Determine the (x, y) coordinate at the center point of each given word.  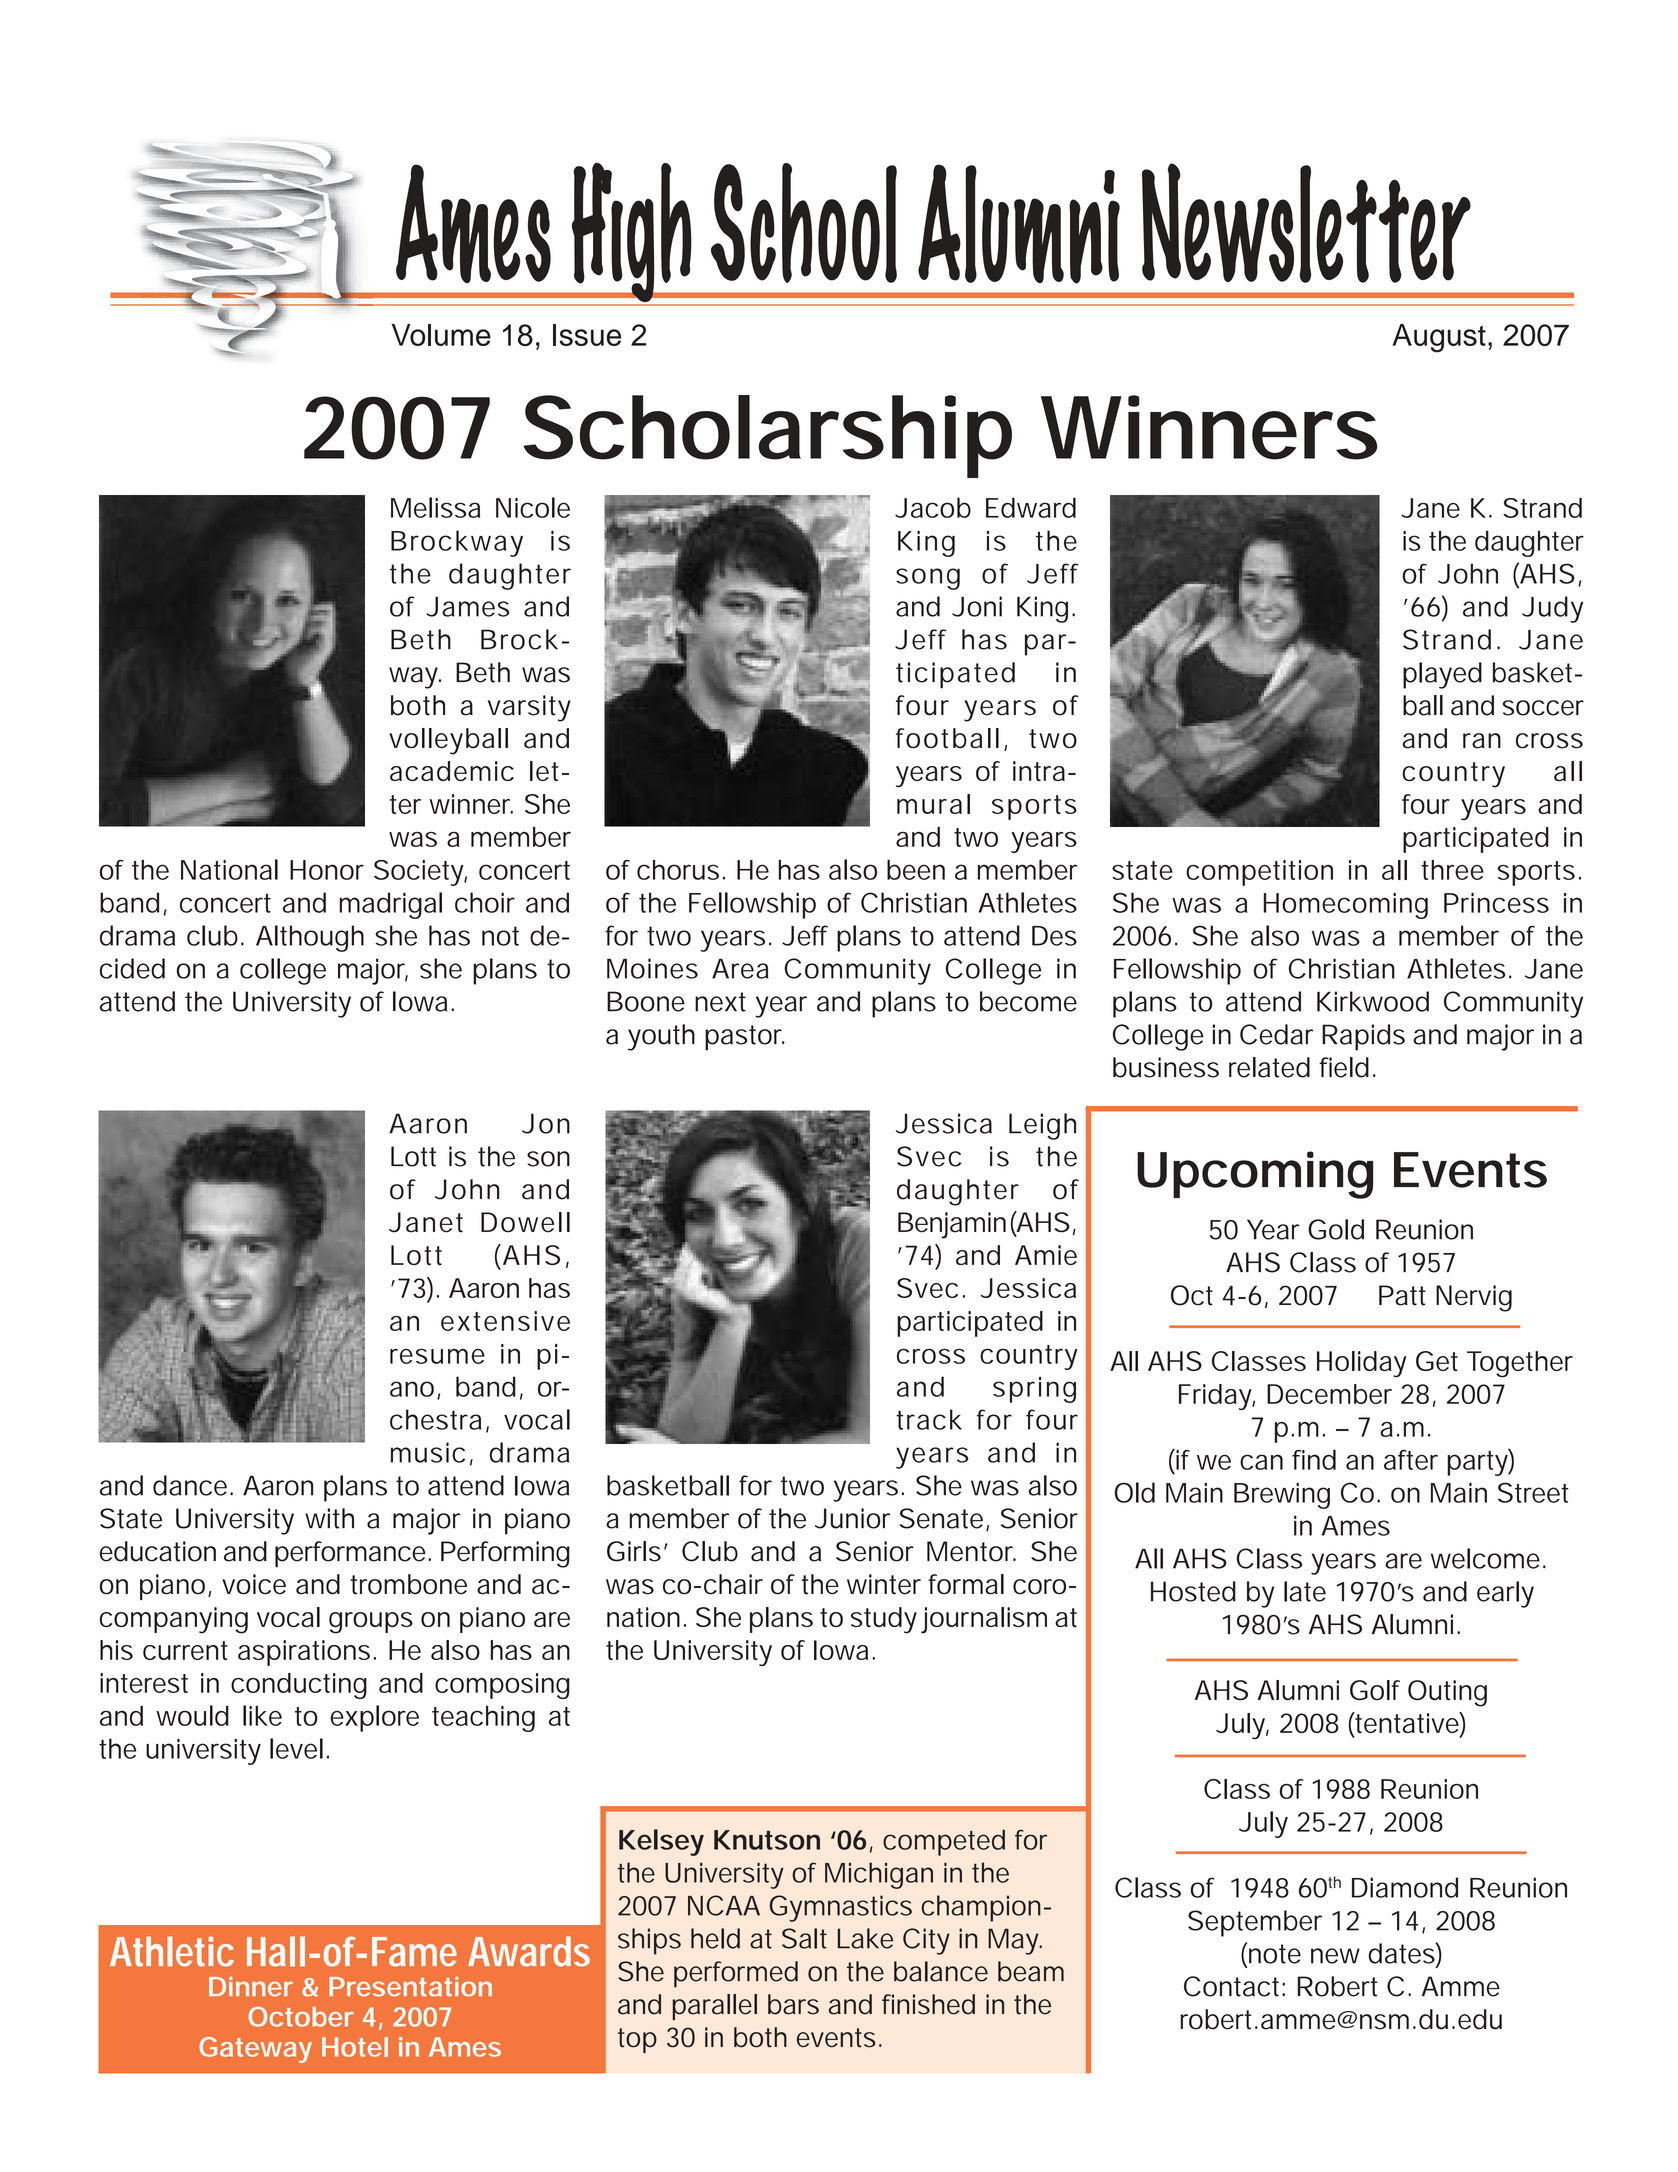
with (329, 1518)
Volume (441, 335)
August (1439, 338)
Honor (327, 870)
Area (740, 969)
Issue (587, 335)
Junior (852, 1518)
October (301, 2017)
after (1411, 1460)
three (1452, 870)
